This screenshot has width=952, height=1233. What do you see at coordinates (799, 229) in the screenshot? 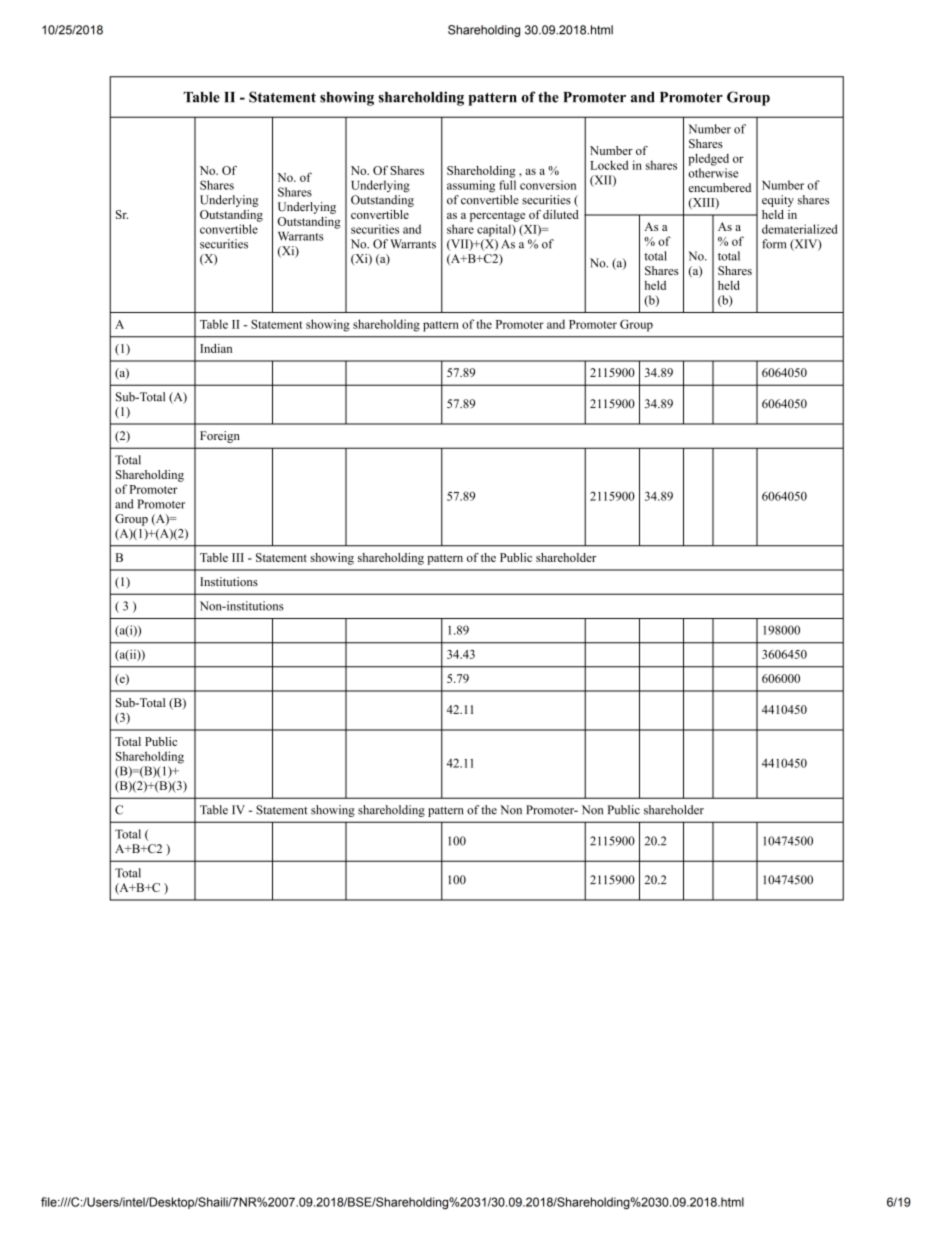
I see `dematerialized` at bounding box center [799, 229].
